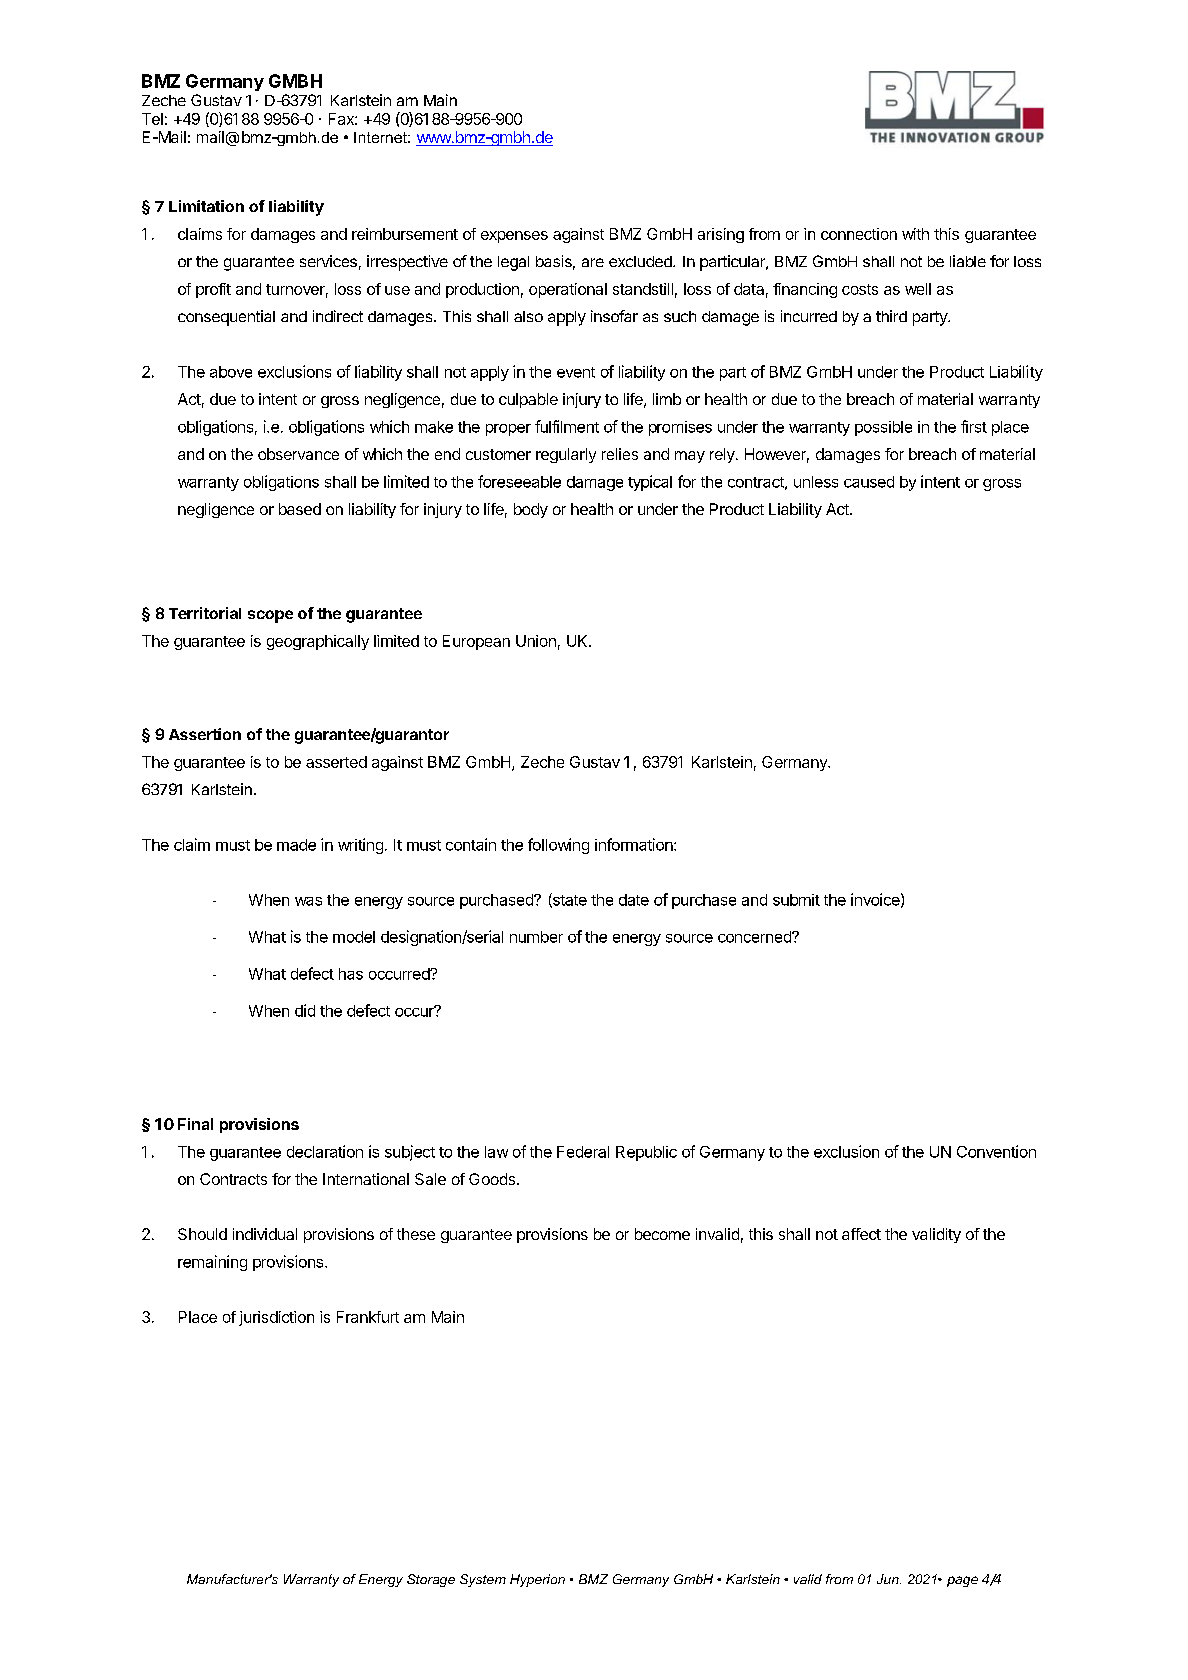  I want to click on following, so click(558, 846).
